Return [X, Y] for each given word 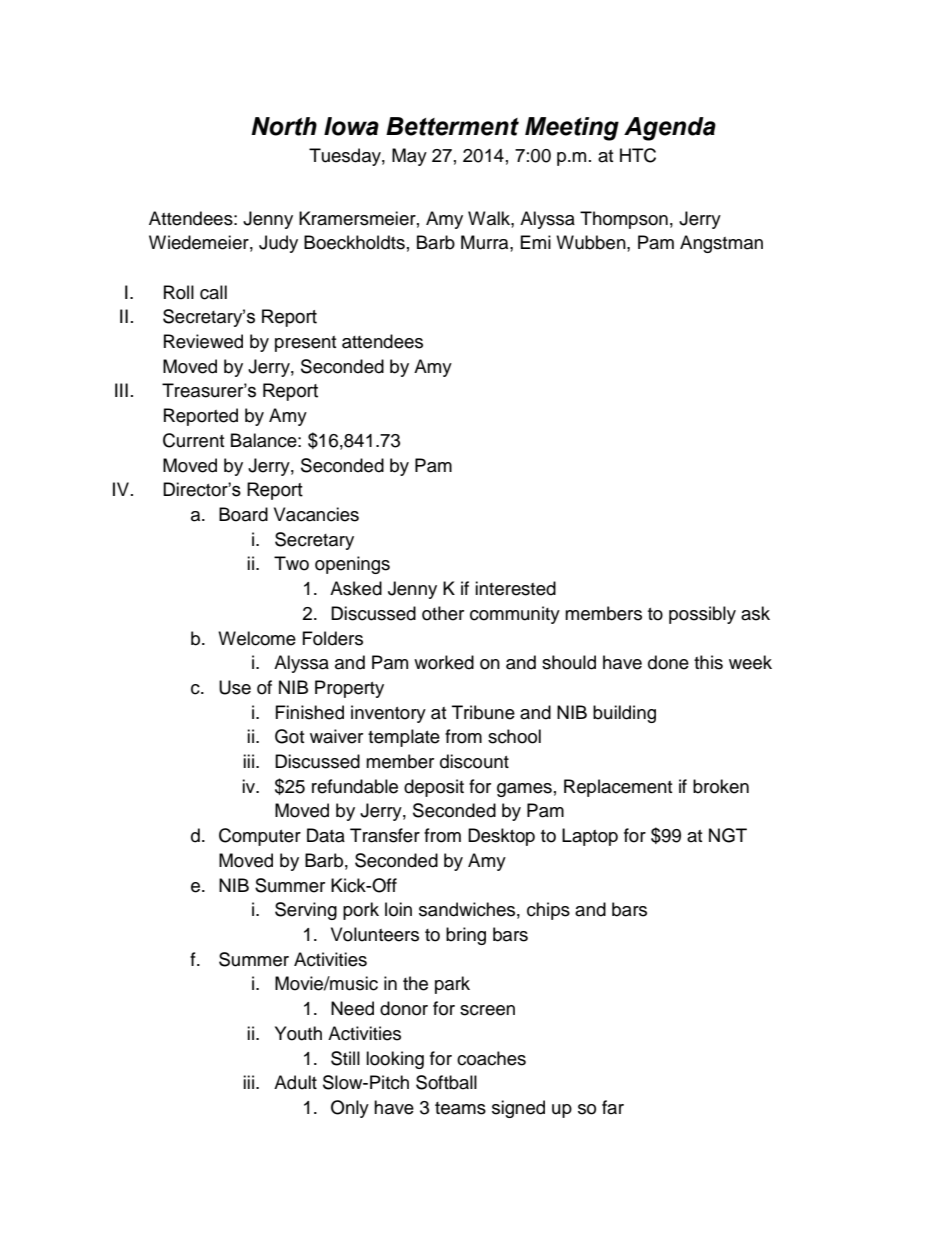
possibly [702, 615]
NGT [728, 835]
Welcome [257, 638]
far [613, 1107]
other [443, 613]
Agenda [670, 129]
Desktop [501, 837]
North [284, 126]
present [305, 344]
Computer [260, 837]
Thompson [624, 220]
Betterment [452, 126]
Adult [295, 1082]
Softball [446, 1082]
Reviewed [203, 341]
